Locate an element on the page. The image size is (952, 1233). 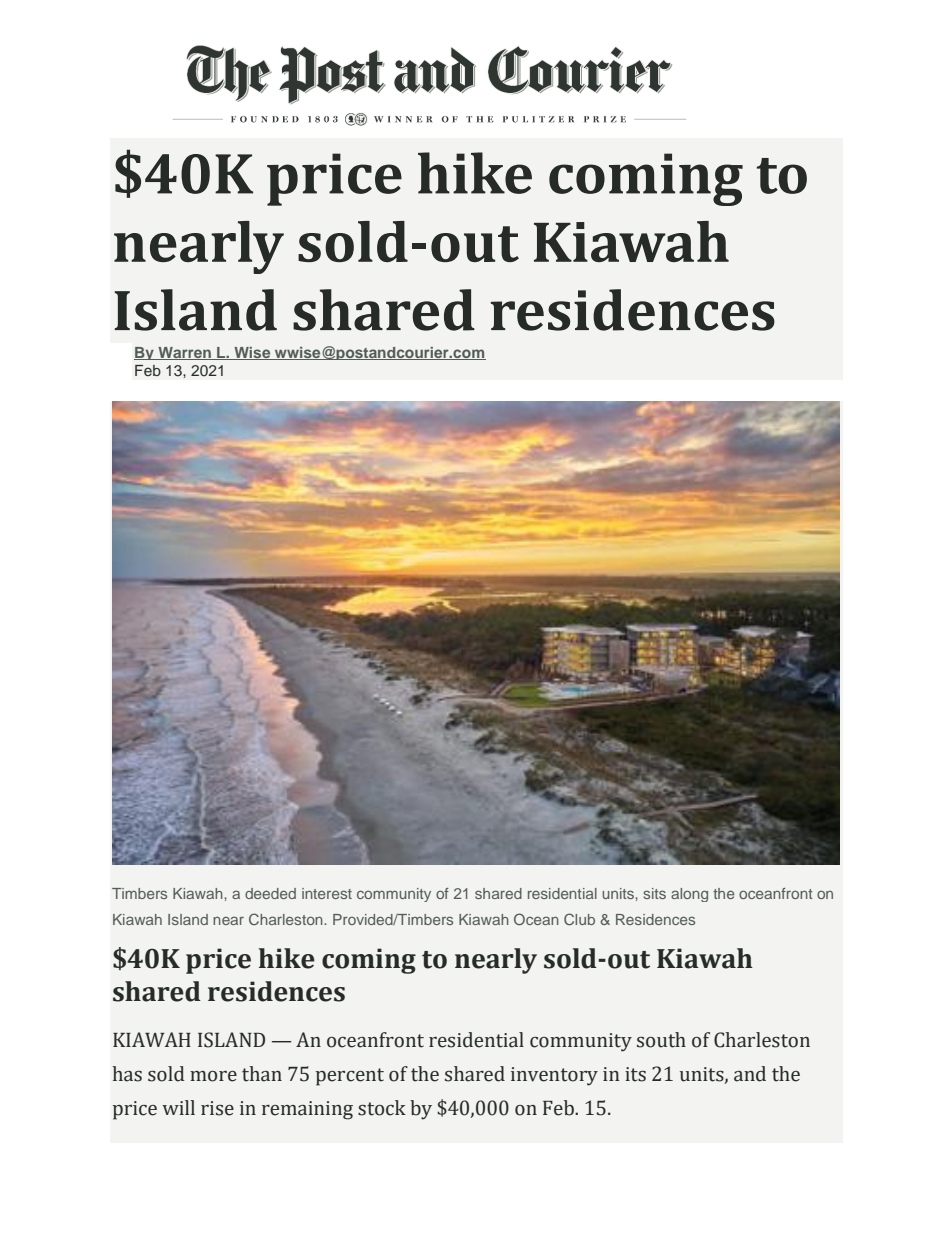
more is located at coordinates (213, 1076).
